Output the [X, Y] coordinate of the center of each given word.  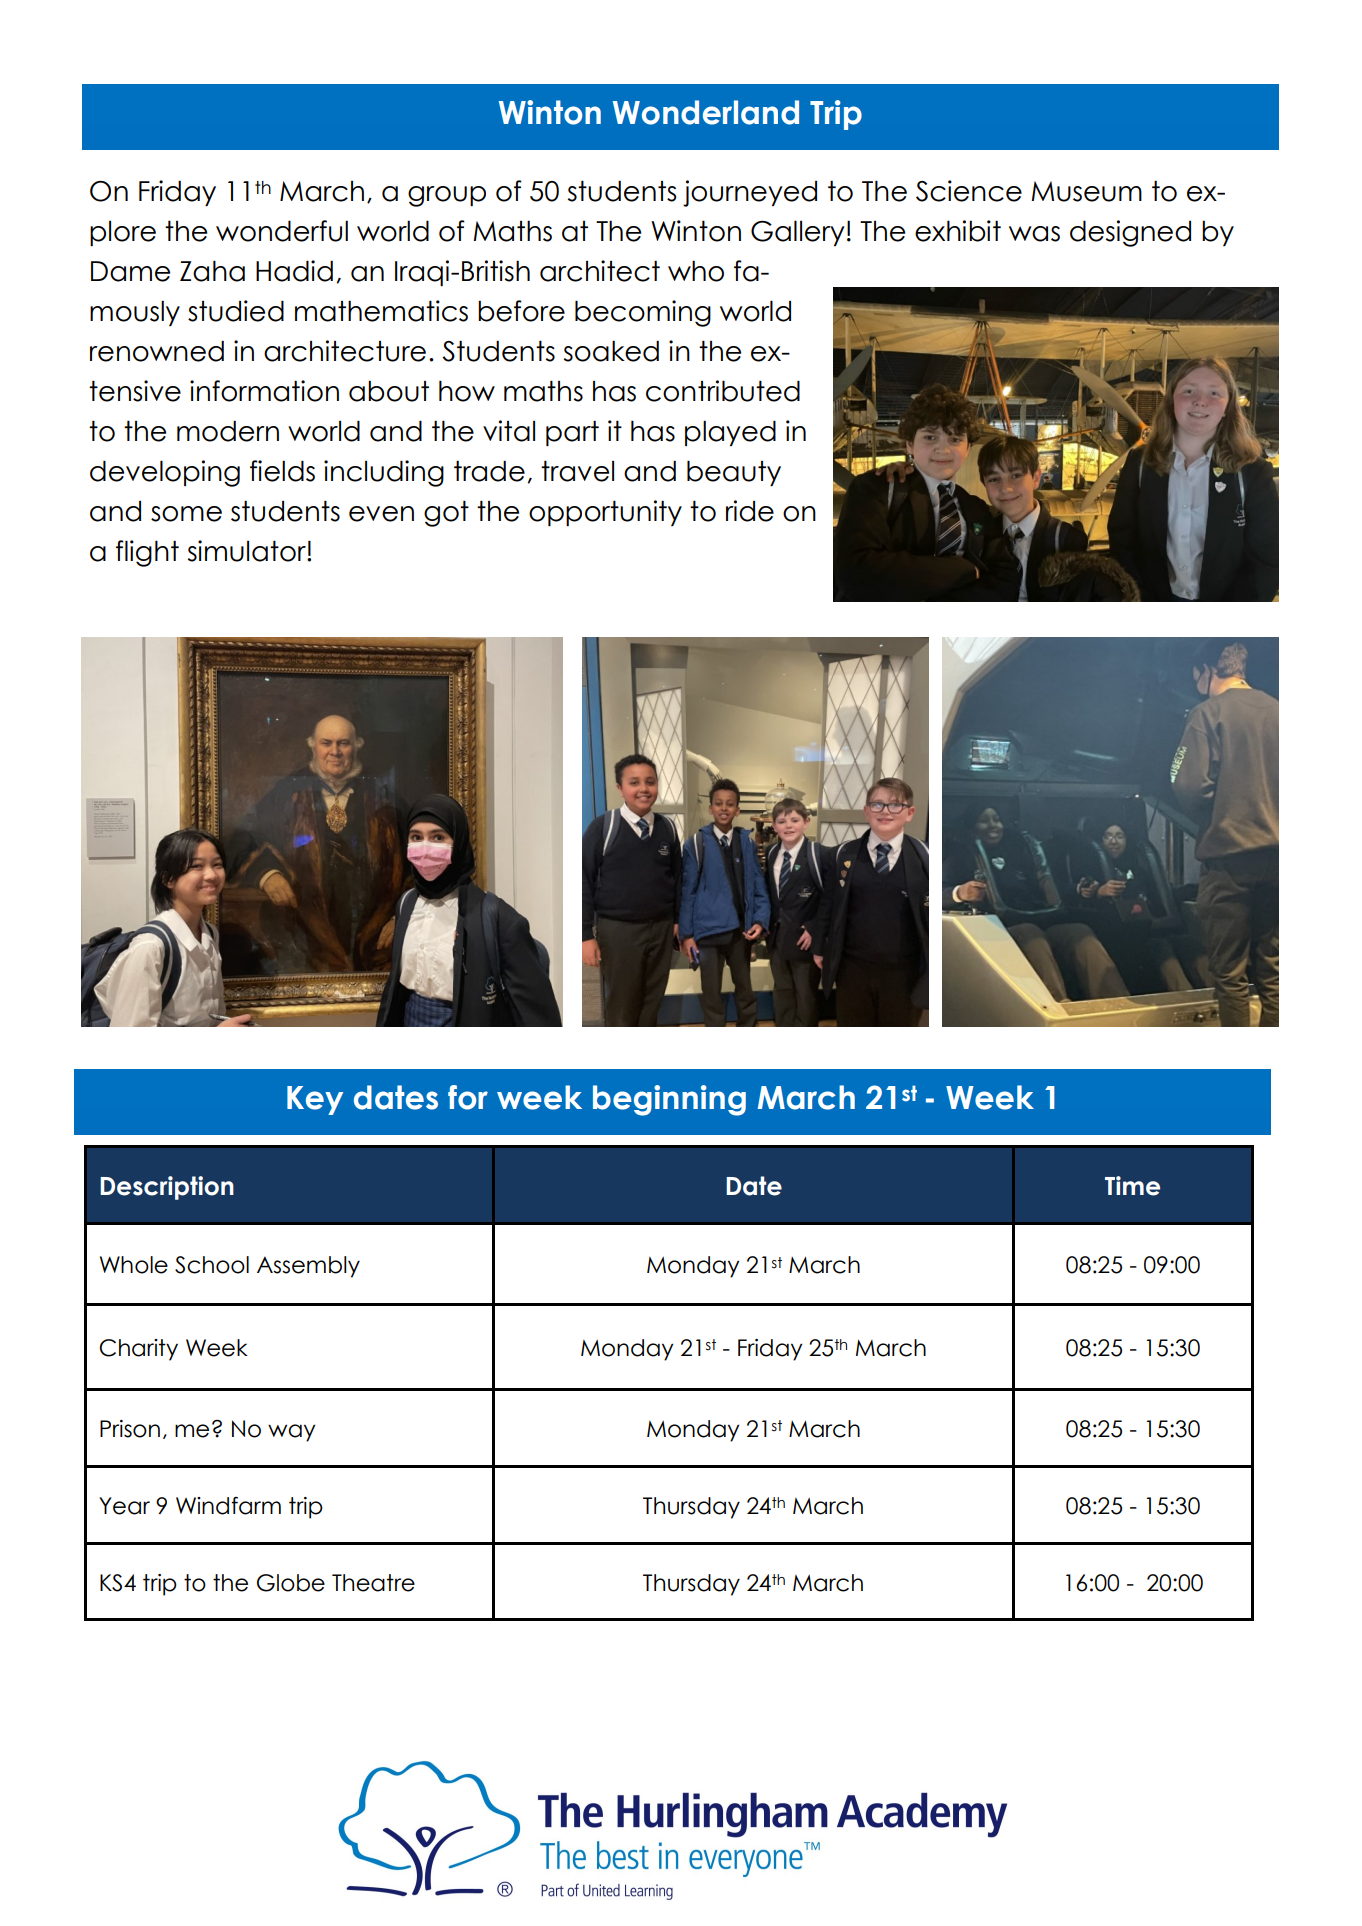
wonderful [282, 231]
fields [282, 471]
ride [750, 511]
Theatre [373, 1583]
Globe [291, 1583]
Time [1132, 1186]
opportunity [605, 513]
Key [315, 1100]
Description [167, 1188]
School [212, 1265]
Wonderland [706, 112]
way [291, 1433]
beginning [669, 1100]
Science [969, 191]
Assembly [308, 1267]
